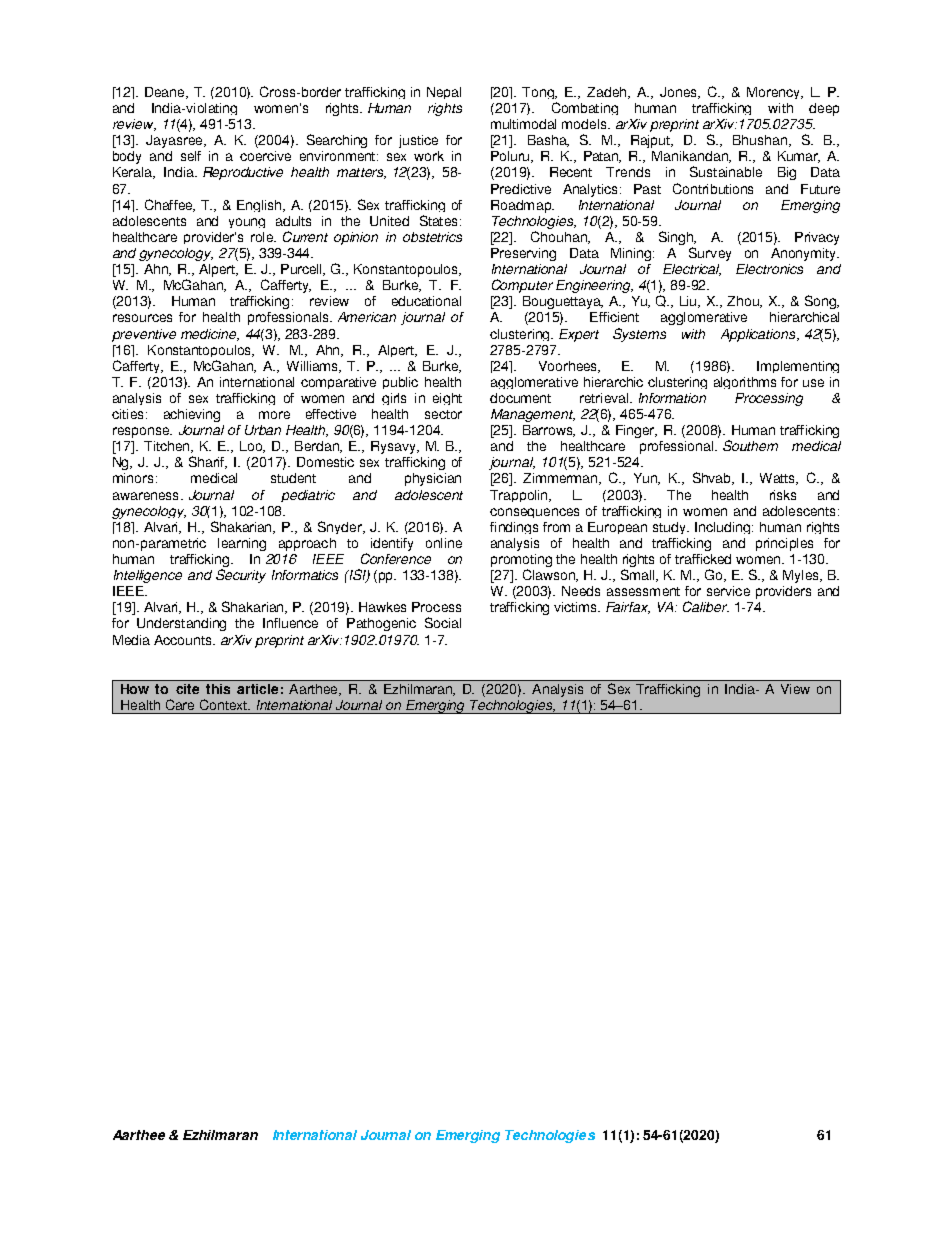 The image size is (952, 1233). I want to click on Jones, so click(680, 93).
